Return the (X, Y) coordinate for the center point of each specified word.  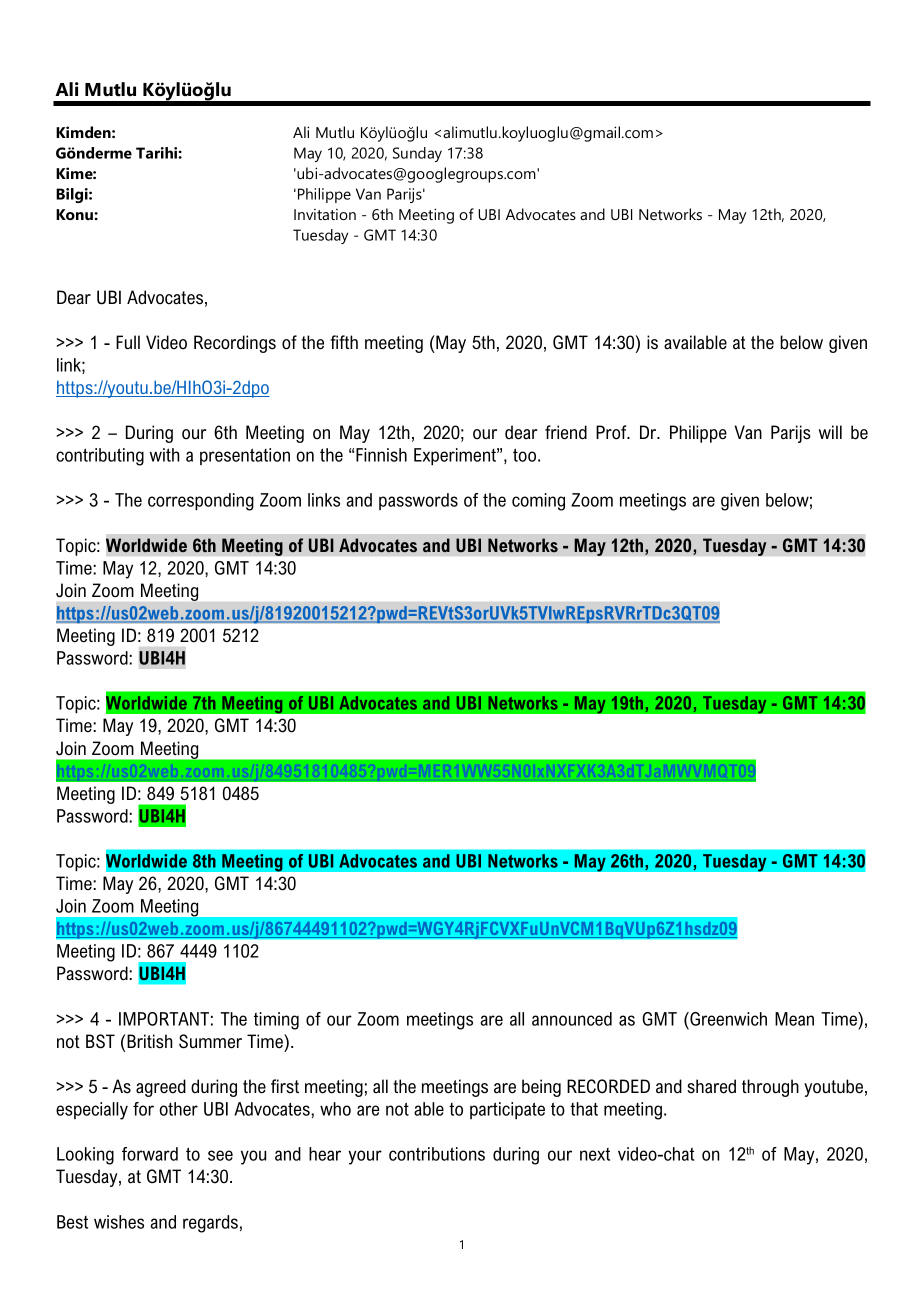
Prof (612, 432)
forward (150, 1154)
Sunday (417, 154)
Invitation (325, 214)
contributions (437, 1154)
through (770, 1088)
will (830, 432)
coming (538, 502)
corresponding (201, 502)
